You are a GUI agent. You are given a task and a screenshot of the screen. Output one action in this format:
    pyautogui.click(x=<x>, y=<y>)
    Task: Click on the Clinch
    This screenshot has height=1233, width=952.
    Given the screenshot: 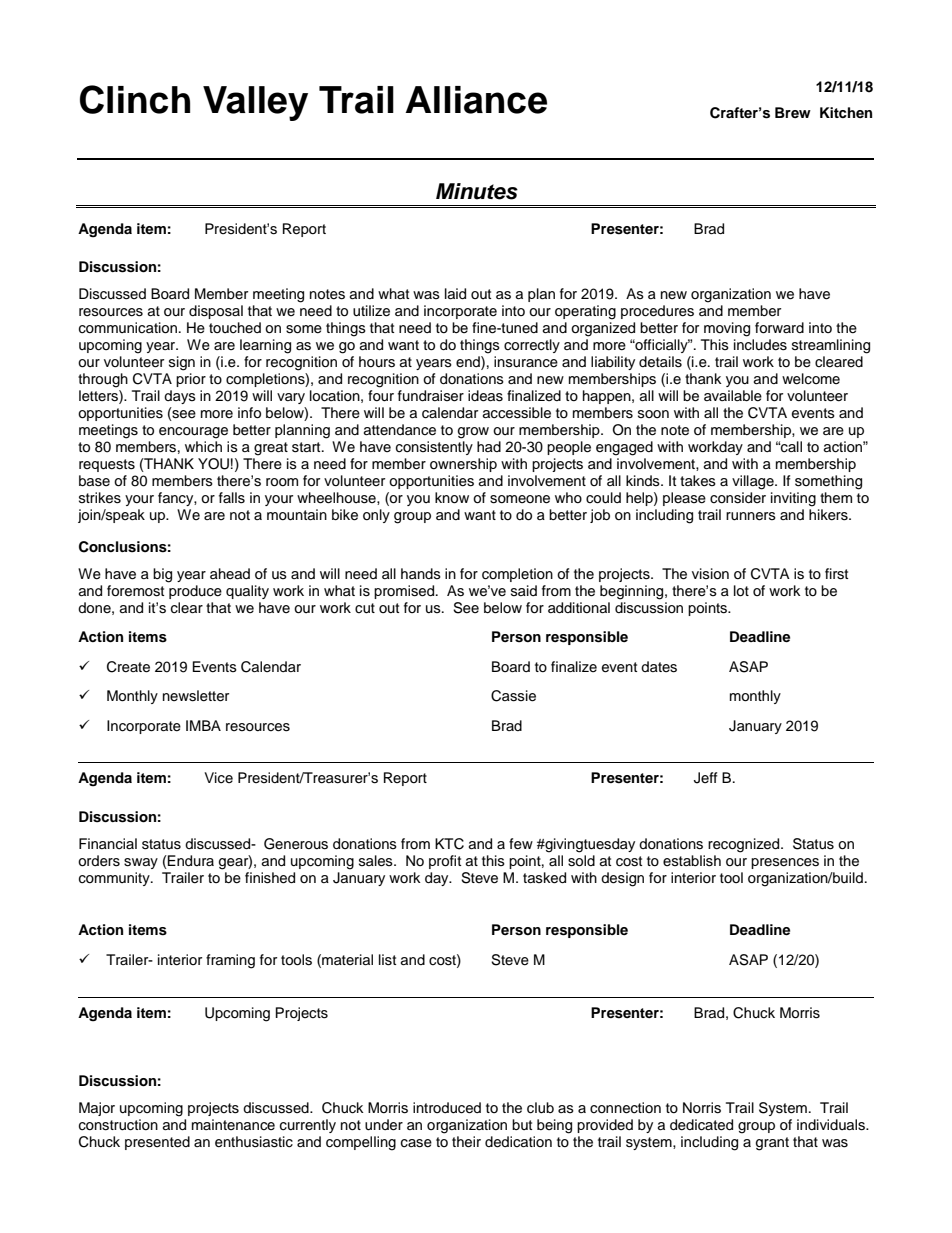 What is the action you would take?
    pyautogui.click(x=135, y=99)
